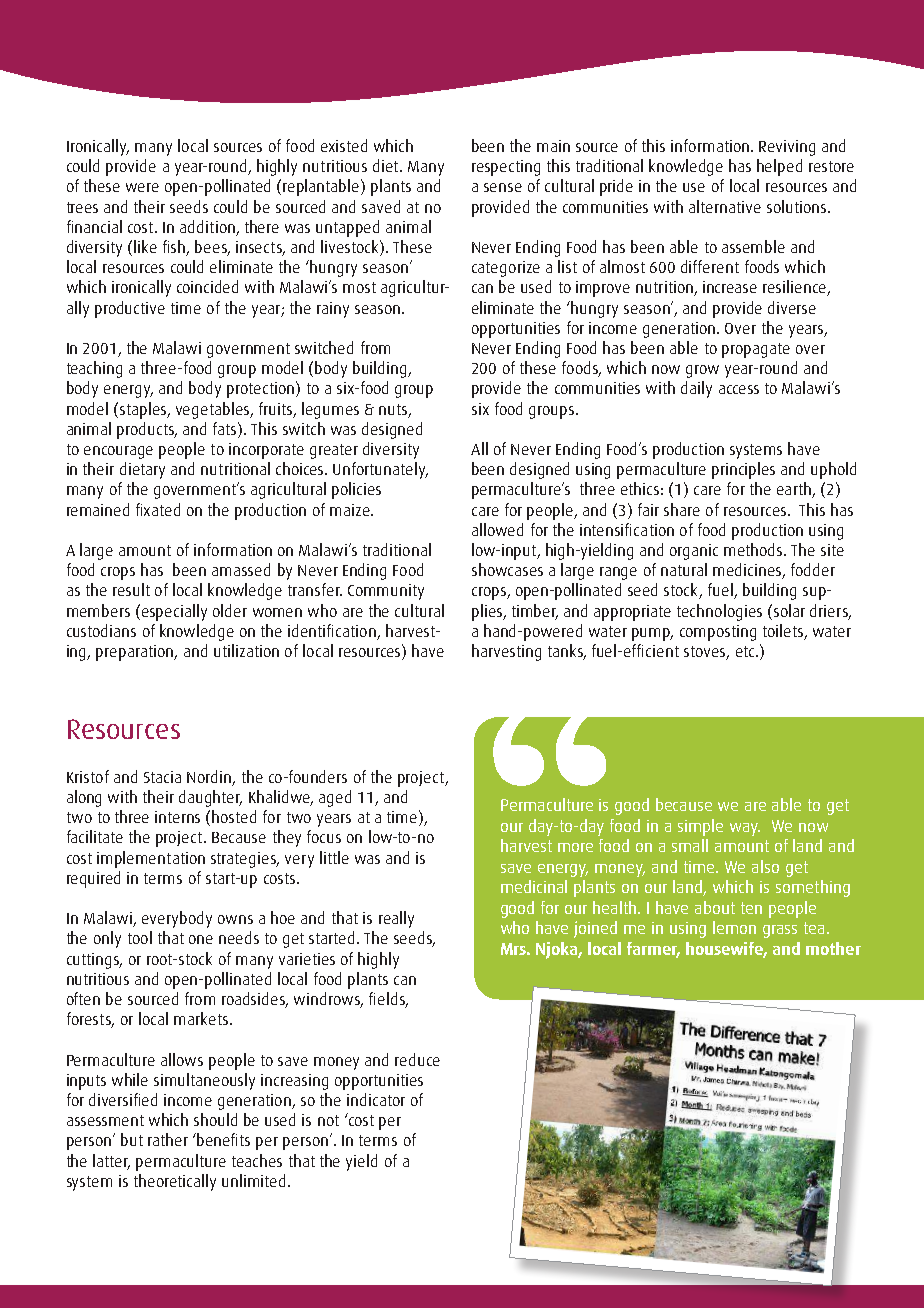  What do you see at coordinates (386, 592) in the screenshot?
I see `Community` at bounding box center [386, 592].
